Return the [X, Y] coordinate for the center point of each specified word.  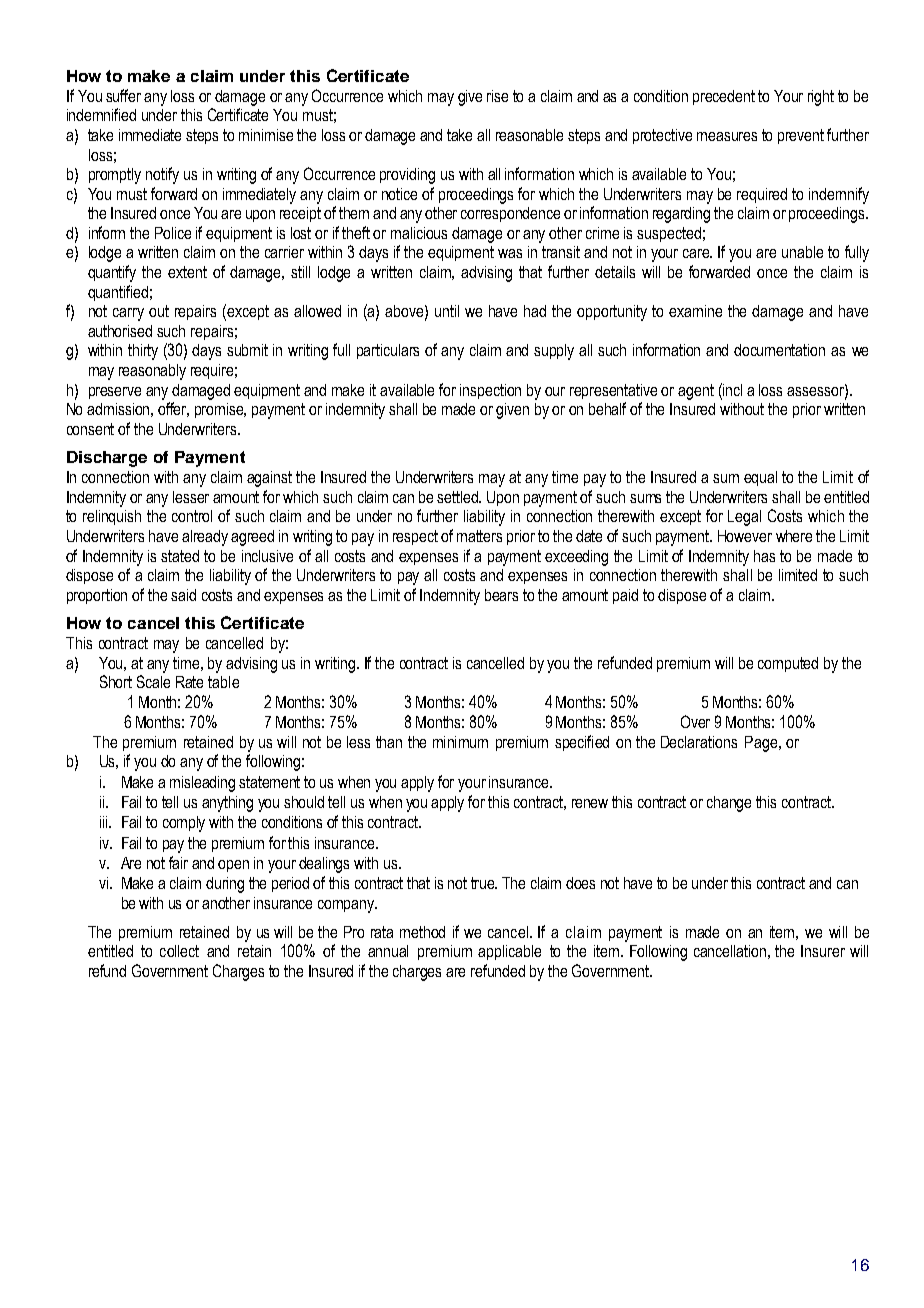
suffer [123, 95]
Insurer [823, 951]
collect [179, 951]
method [422, 932]
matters [479, 536]
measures [727, 136]
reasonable [529, 135]
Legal [744, 518]
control [192, 516]
